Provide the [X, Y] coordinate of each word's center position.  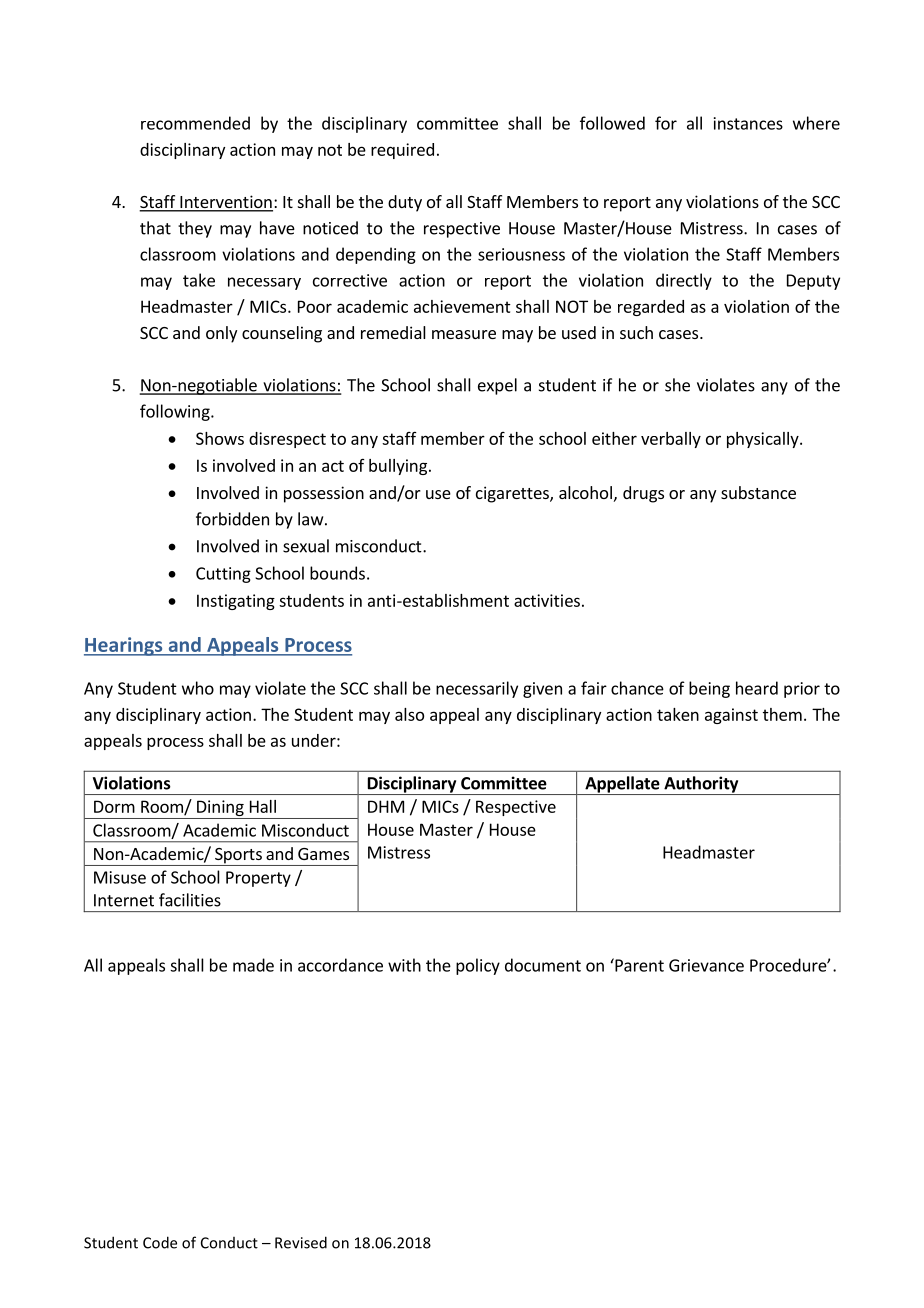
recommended [195, 123]
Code [160, 1242]
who [198, 688]
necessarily [477, 689]
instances [748, 123]
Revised [301, 1242]
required [402, 151]
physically [764, 440]
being [709, 689]
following [176, 412]
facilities [190, 900]
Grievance [706, 965]
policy [478, 966]
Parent [638, 965]
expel [497, 386]
